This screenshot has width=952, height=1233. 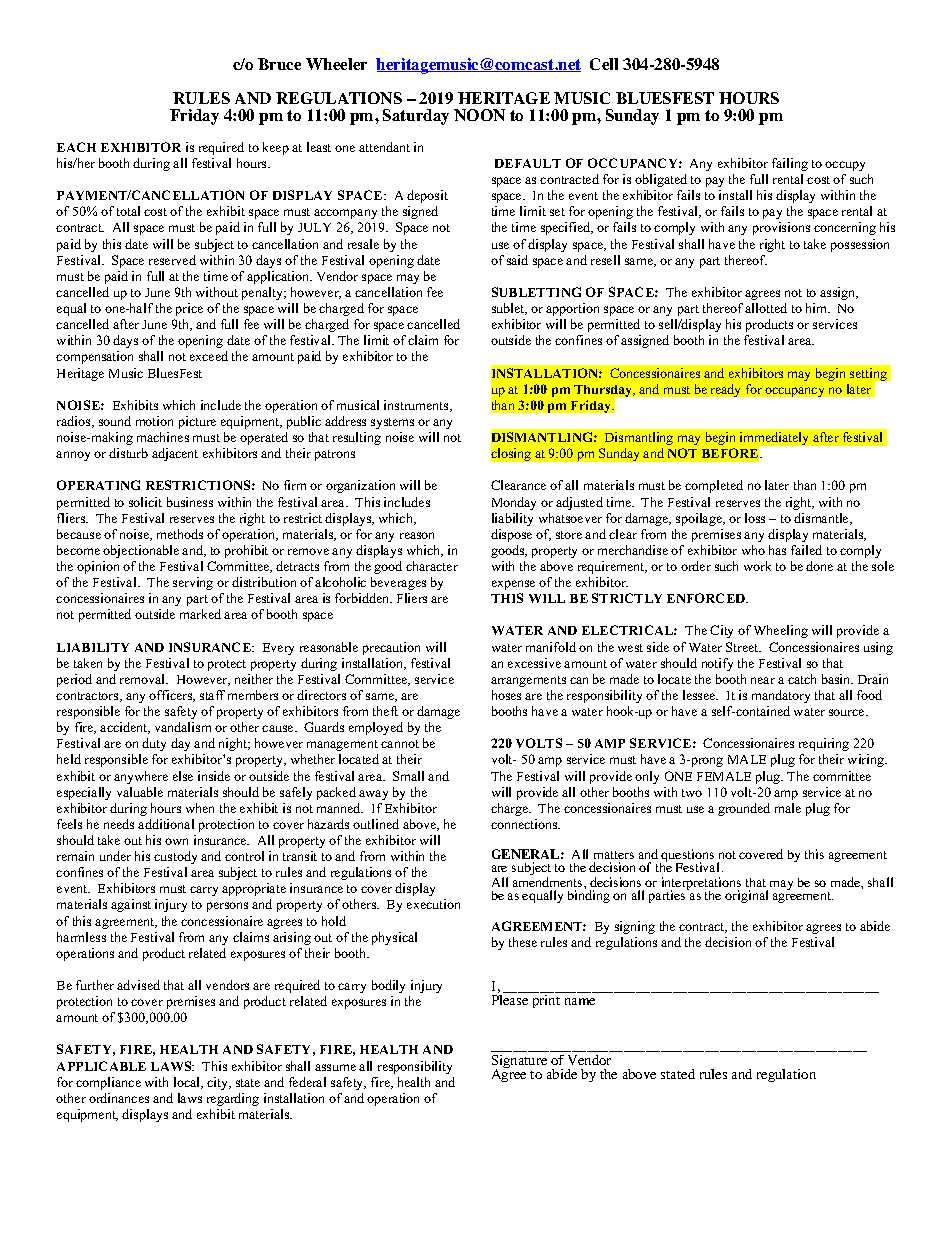 I want to click on Please, so click(x=510, y=1000).
